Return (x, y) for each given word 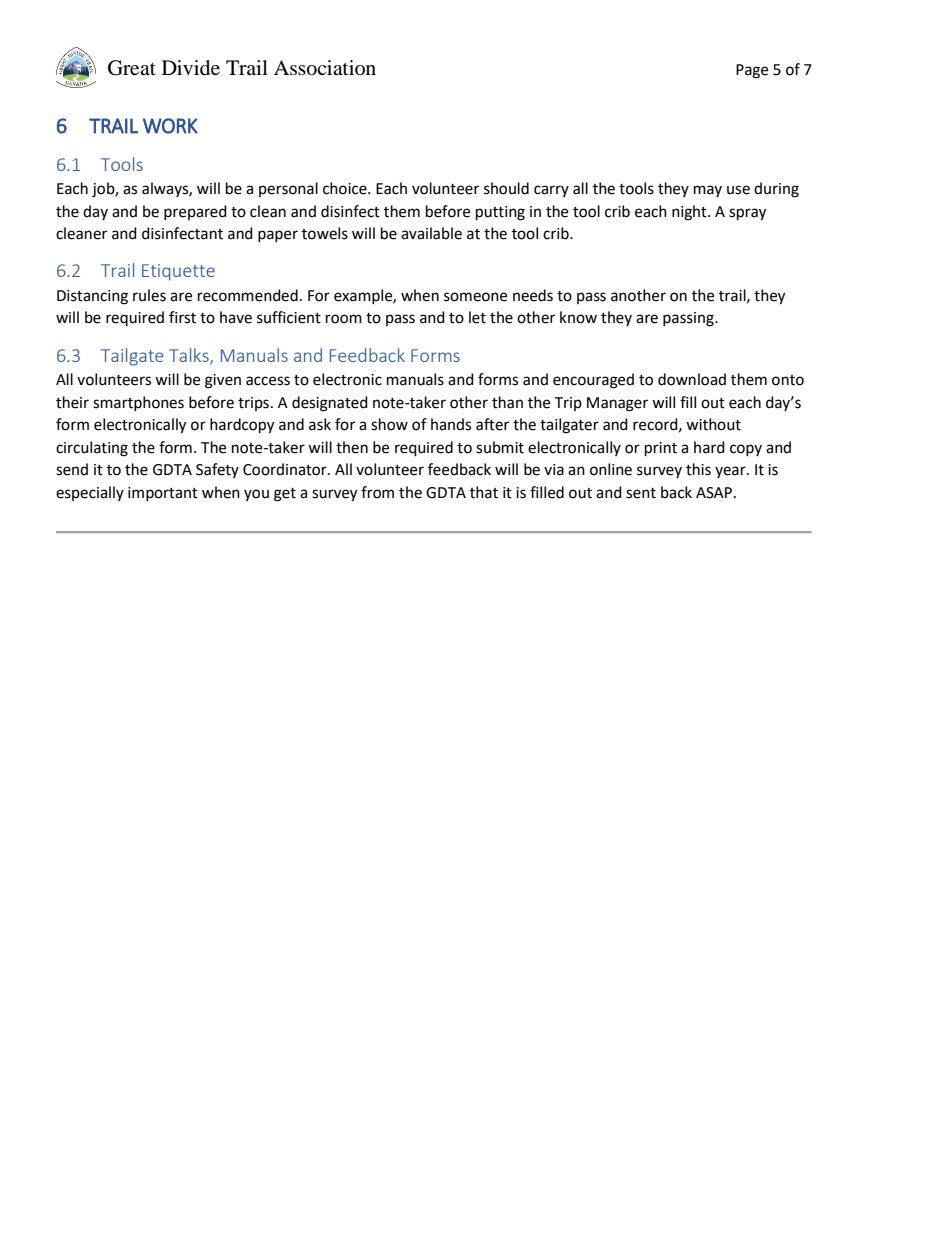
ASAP (715, 493)
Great (132, 68)
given (223, 381)
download (692, 379)
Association (325, 68)
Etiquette (178, 272)
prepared (195, 212)
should (506, 188)
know (578, 317)
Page (752, 71)
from (377, 492)
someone (475, 297)
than (507, 402)
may (708, 191)
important (163, 494)
